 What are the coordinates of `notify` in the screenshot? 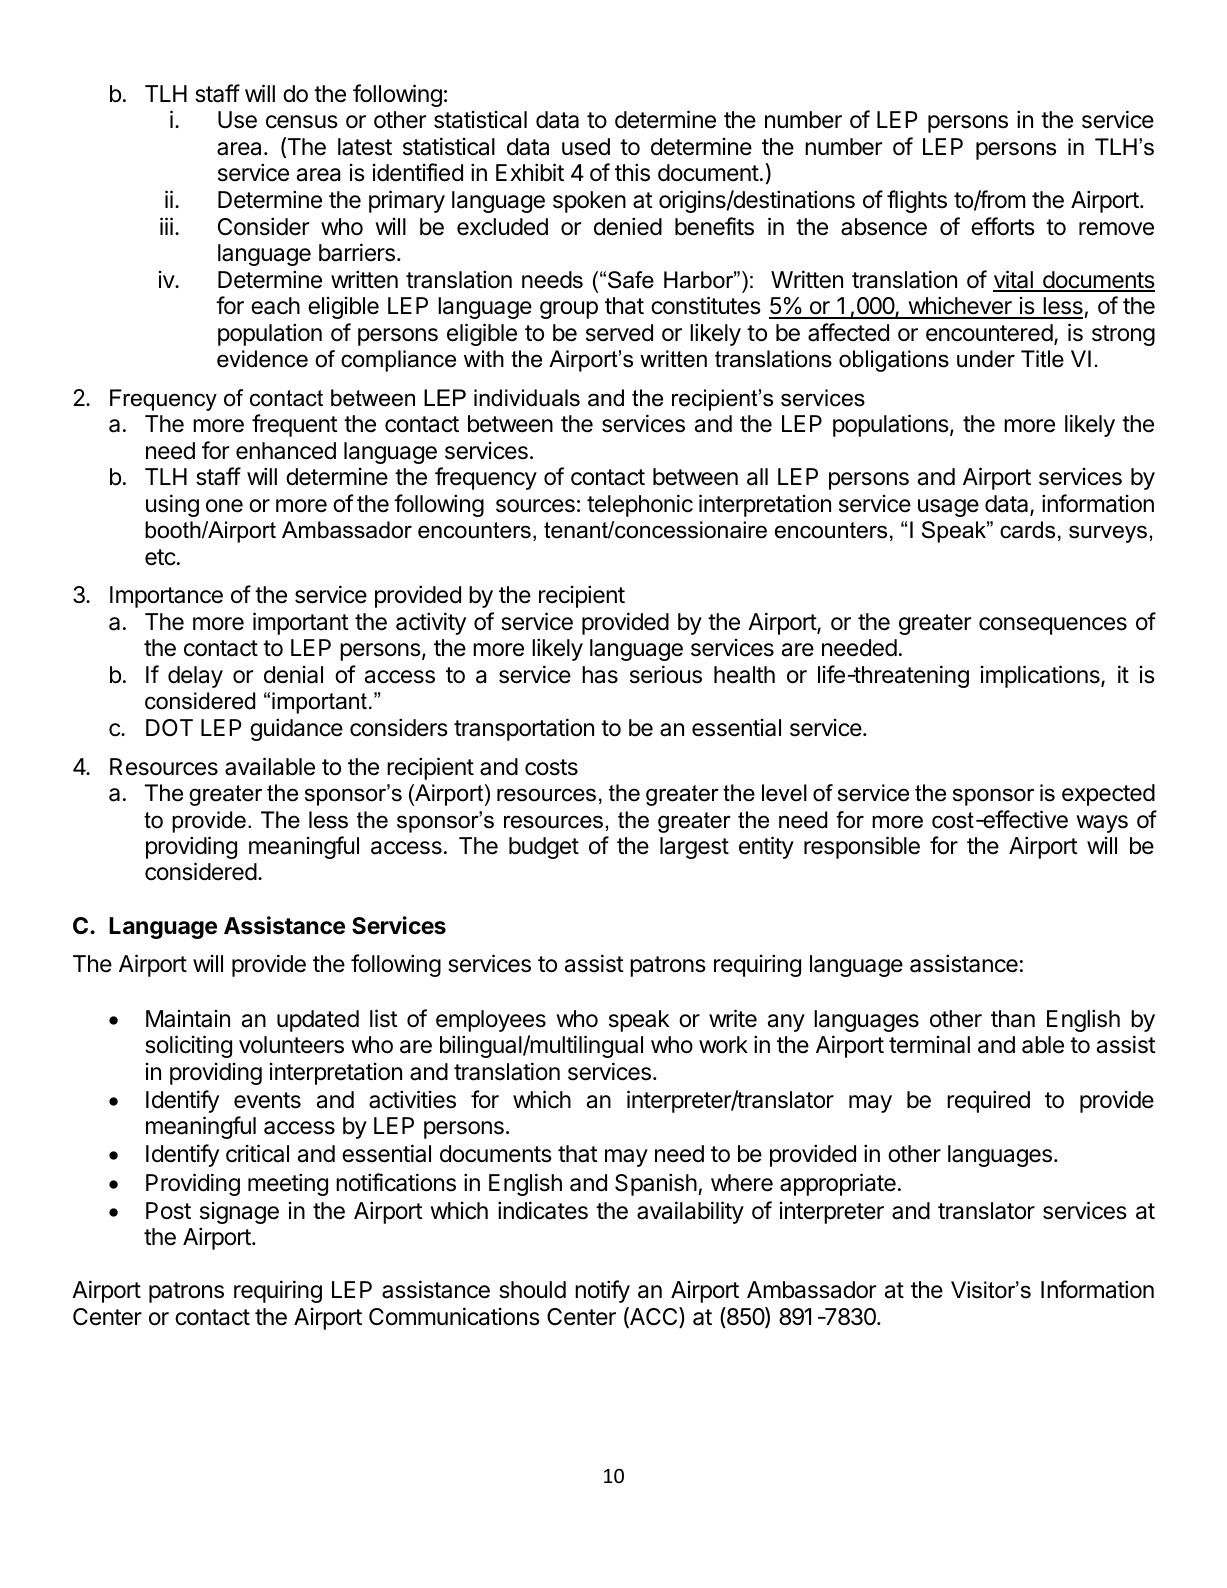 It's located at (602, 1291).
